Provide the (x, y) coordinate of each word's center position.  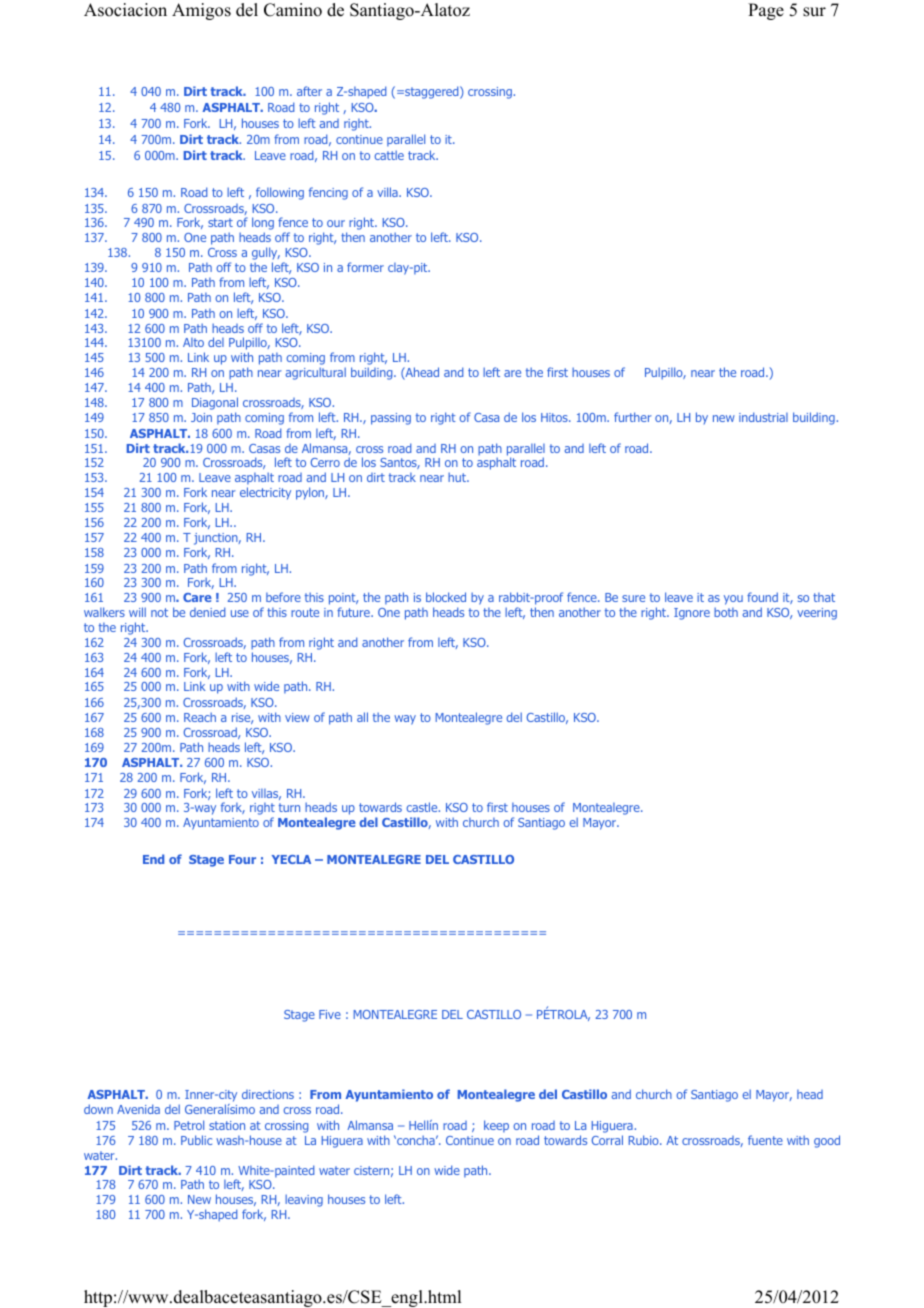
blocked (446, 597)
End (153, 859)
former (365, 267)
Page (766, 11)
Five (330, 1014)
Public (196, 1140)
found (762, 597)
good (827, 1141)
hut (458, 477)
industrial (763, 417)
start (220, 222)
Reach (200, 717)
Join (201, 417)
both (726, 612)
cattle (389, 155)
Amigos (201, 11)
